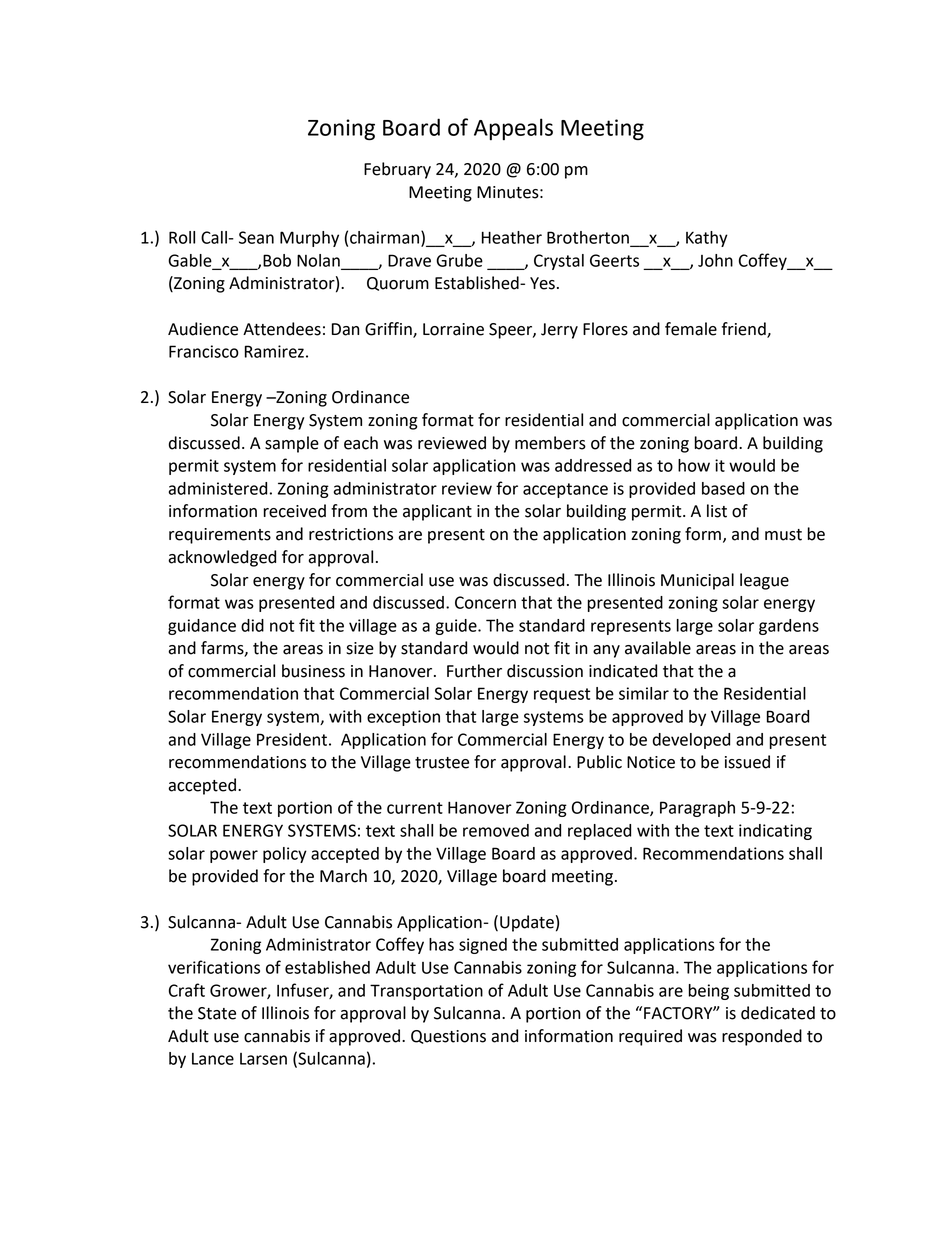 The width and height of the image is (952, 1233). Describe the element at coordinates (313, 671) in the image. I see `business` at that location.
